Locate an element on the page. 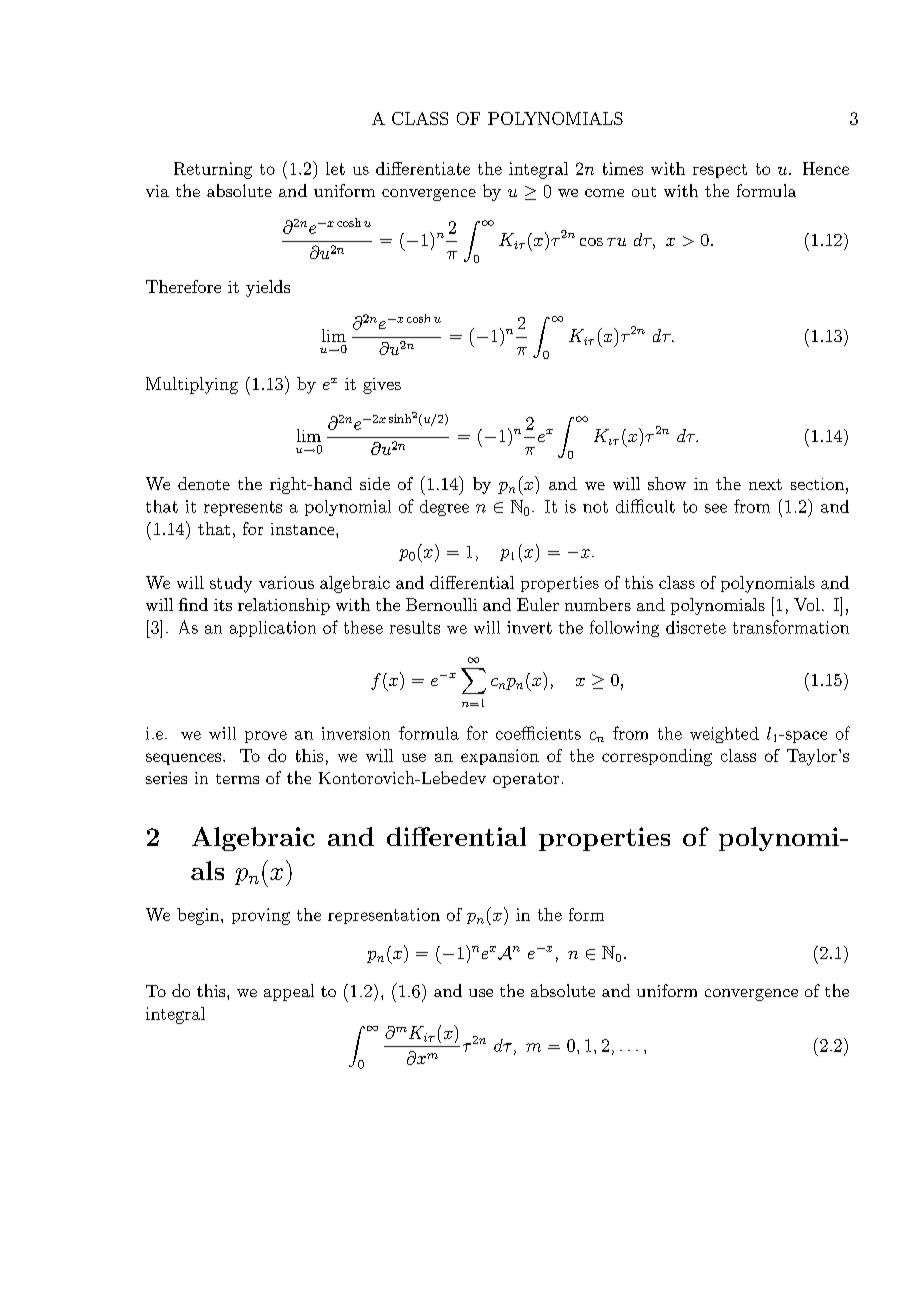 Image resolution: width=924 pixels, height=1308 pixels. degree is located at coordinates (444, 508).
